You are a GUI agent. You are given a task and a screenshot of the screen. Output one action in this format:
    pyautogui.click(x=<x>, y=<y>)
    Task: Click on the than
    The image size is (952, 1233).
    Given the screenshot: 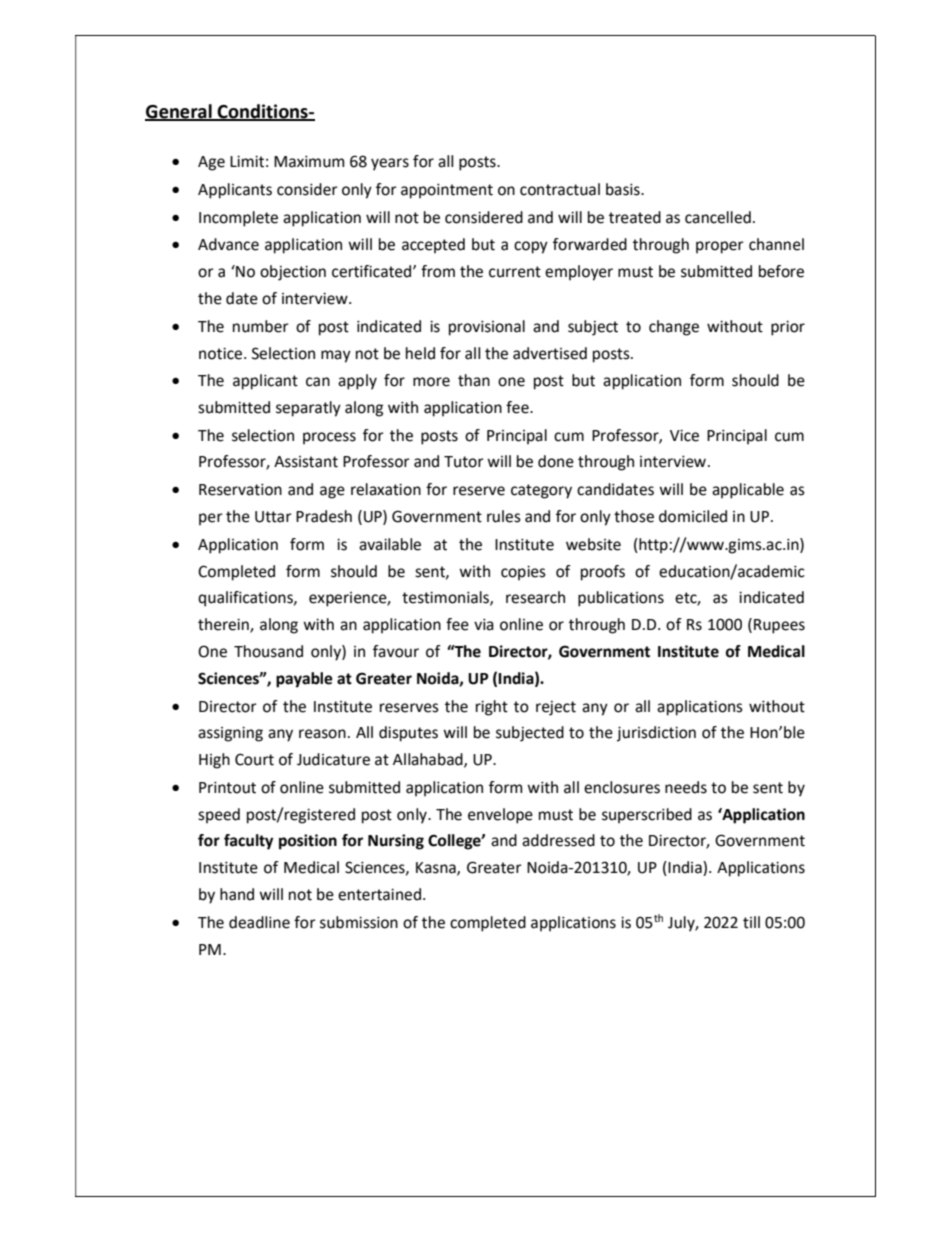 What is the action you would take?
    pyautogui.click(x=474, y=380)
